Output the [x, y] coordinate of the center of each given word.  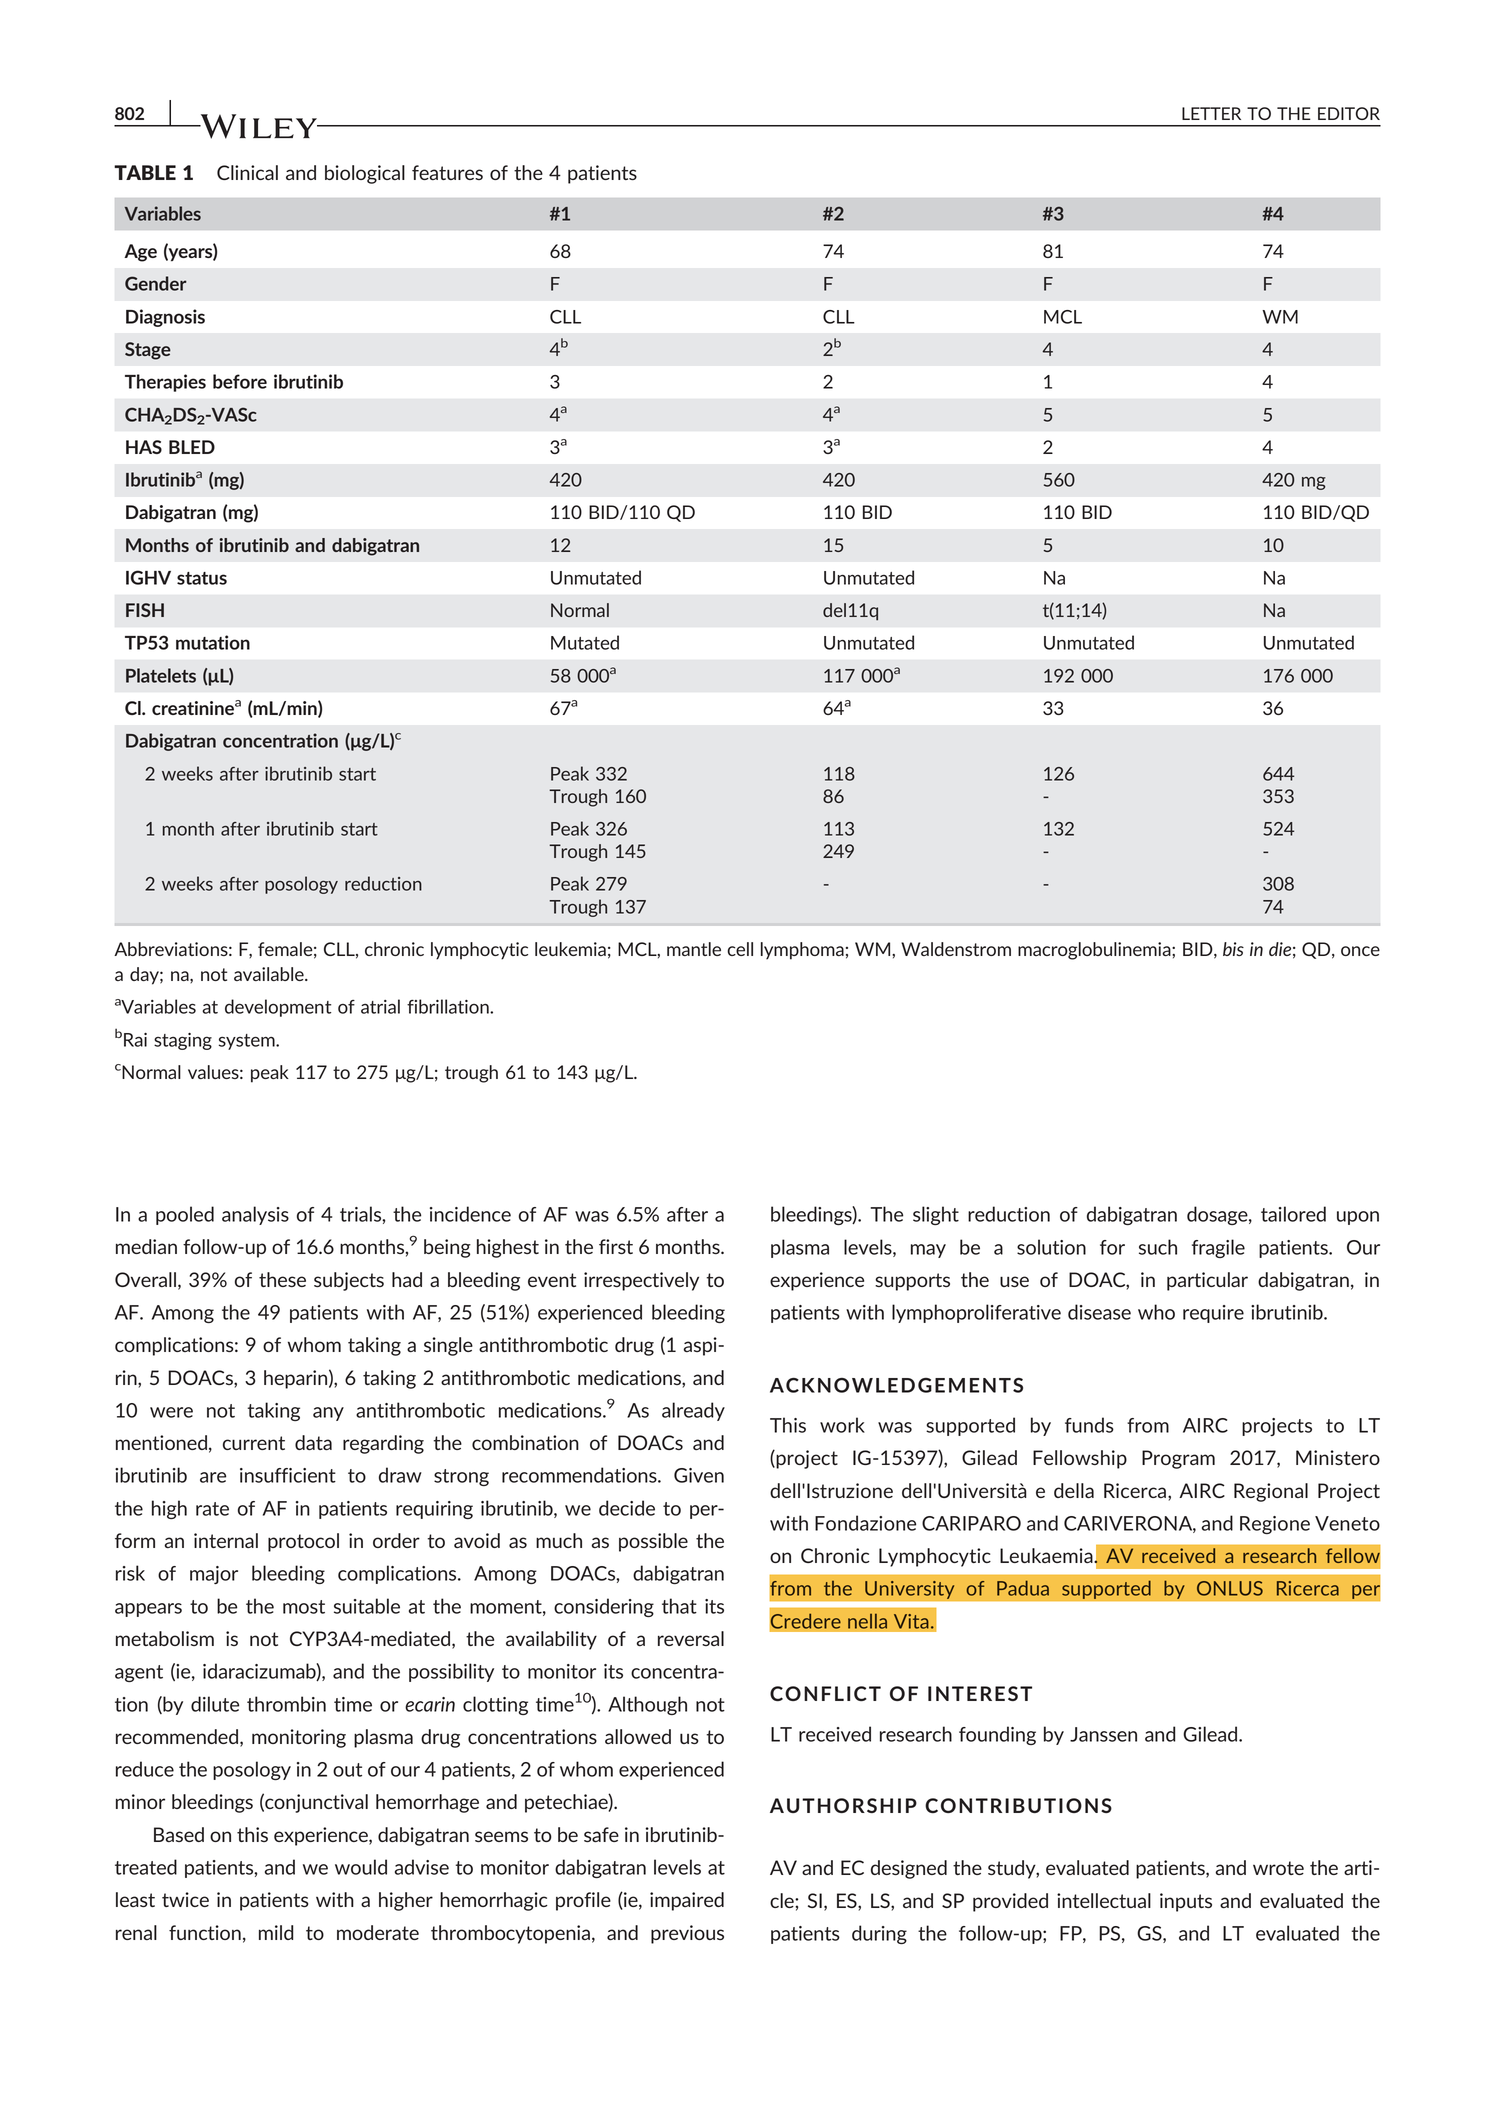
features [447, 172]
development [278, 1008]
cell [740, 949]
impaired [687, 1901]
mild [276, 1932]
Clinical [247, 172]
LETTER [1211, 113]
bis [1233, 949]
